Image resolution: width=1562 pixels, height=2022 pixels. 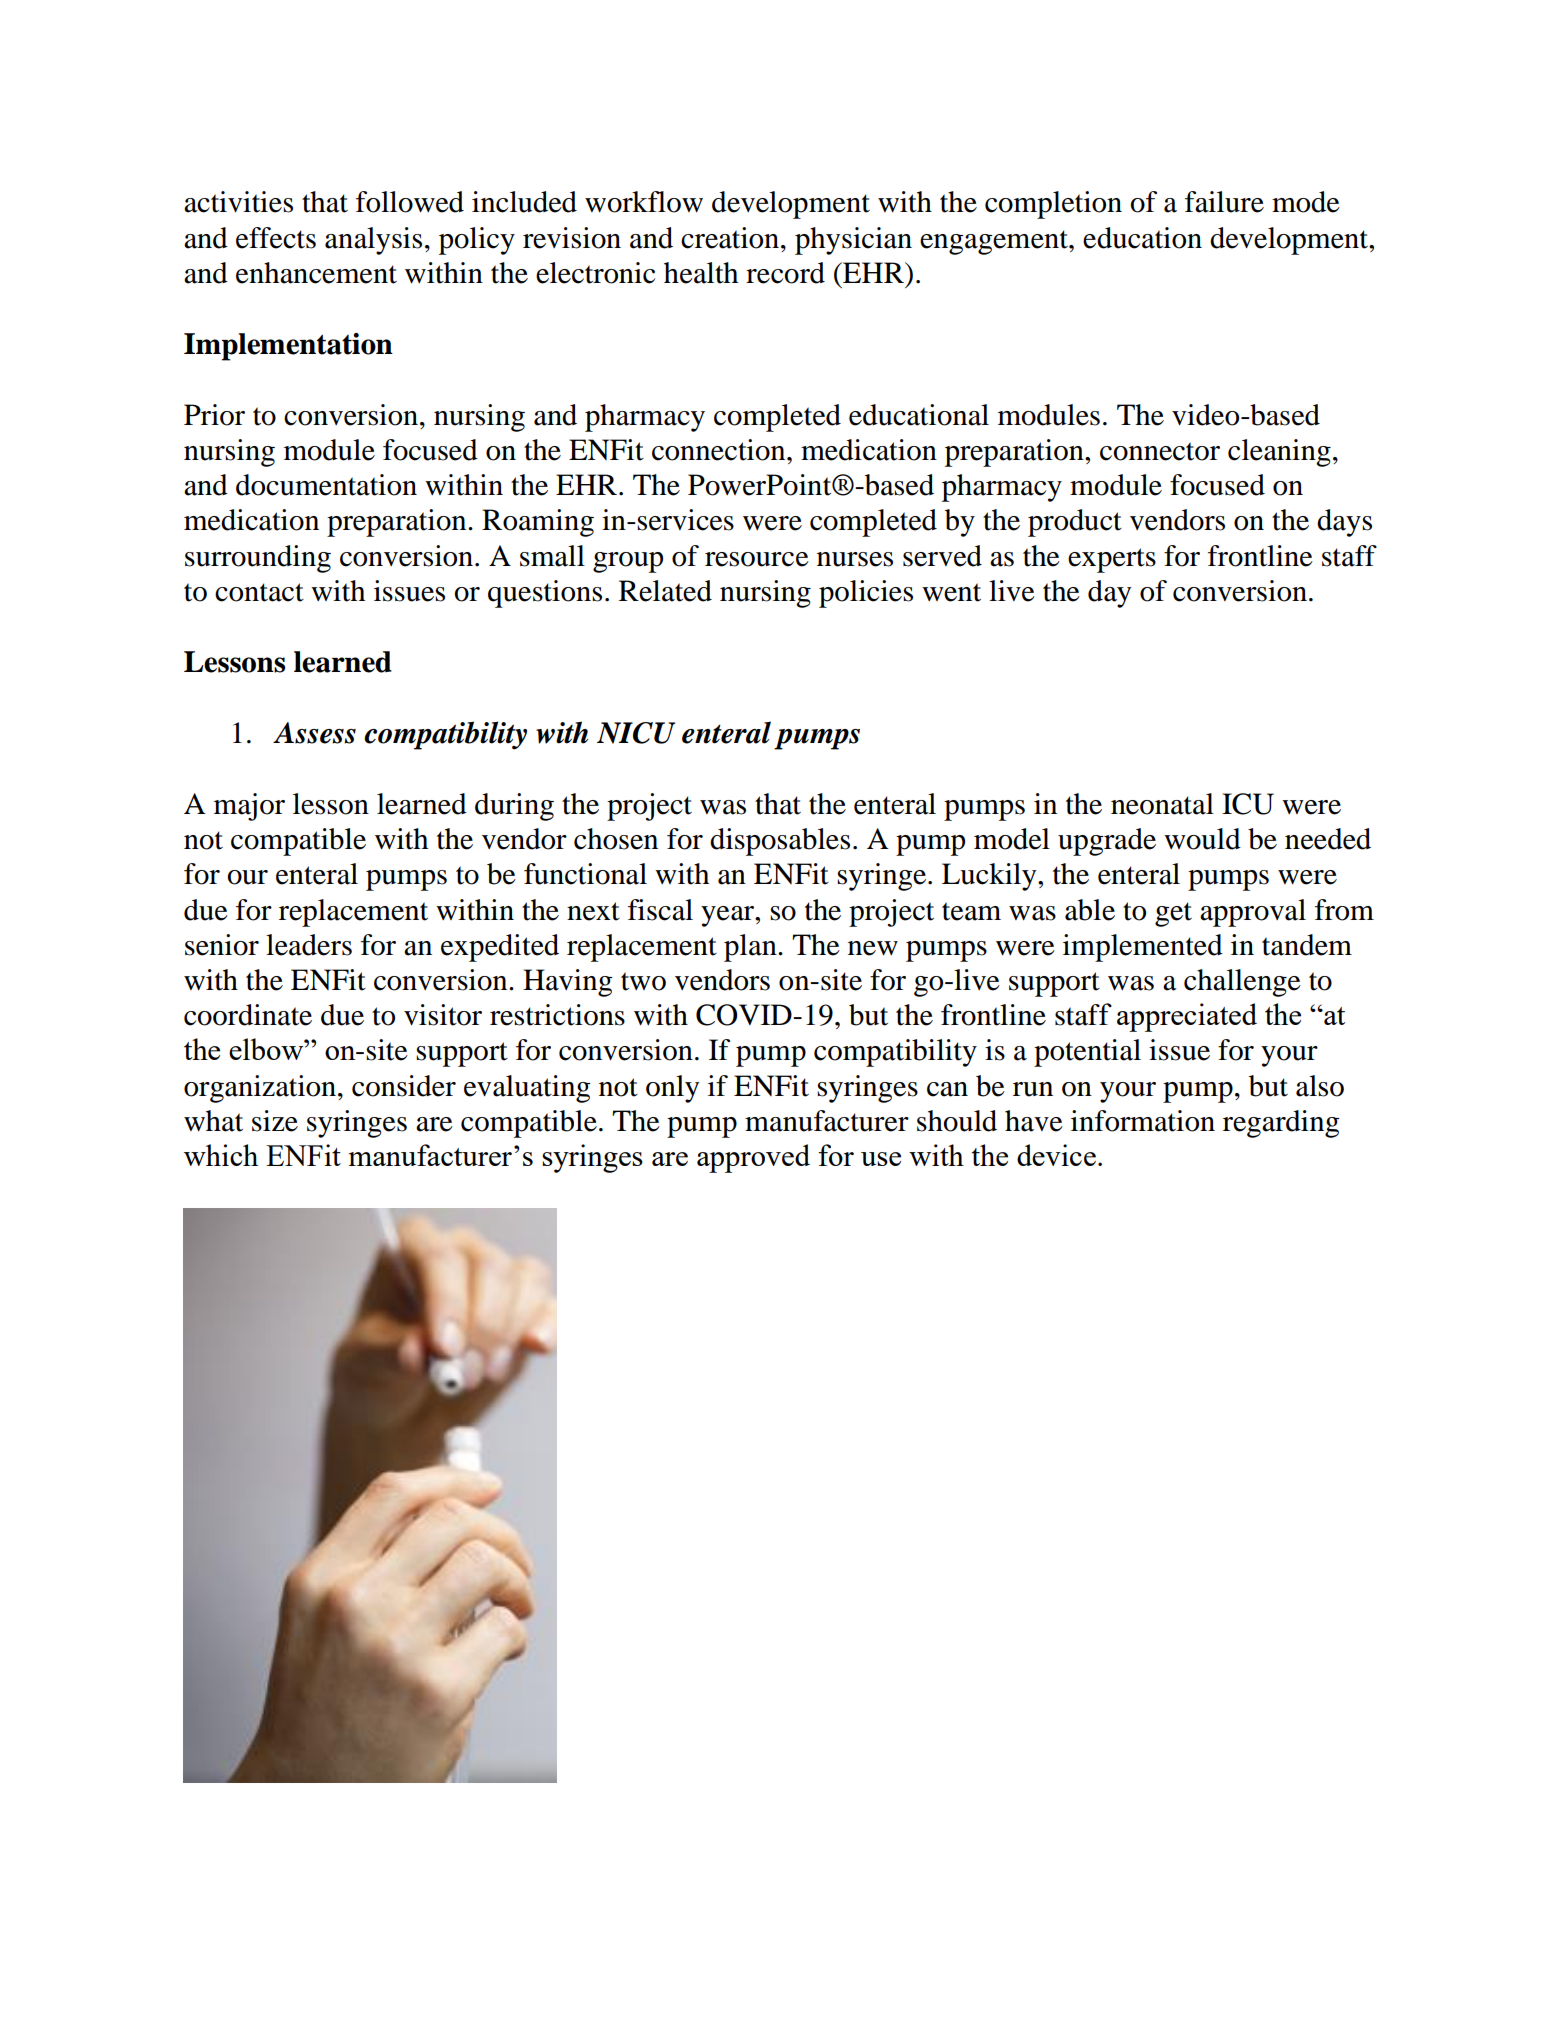 What do you see at coordinates (1160, 451) in the page?
I see `connector` at bounding box center [1160, 451].
